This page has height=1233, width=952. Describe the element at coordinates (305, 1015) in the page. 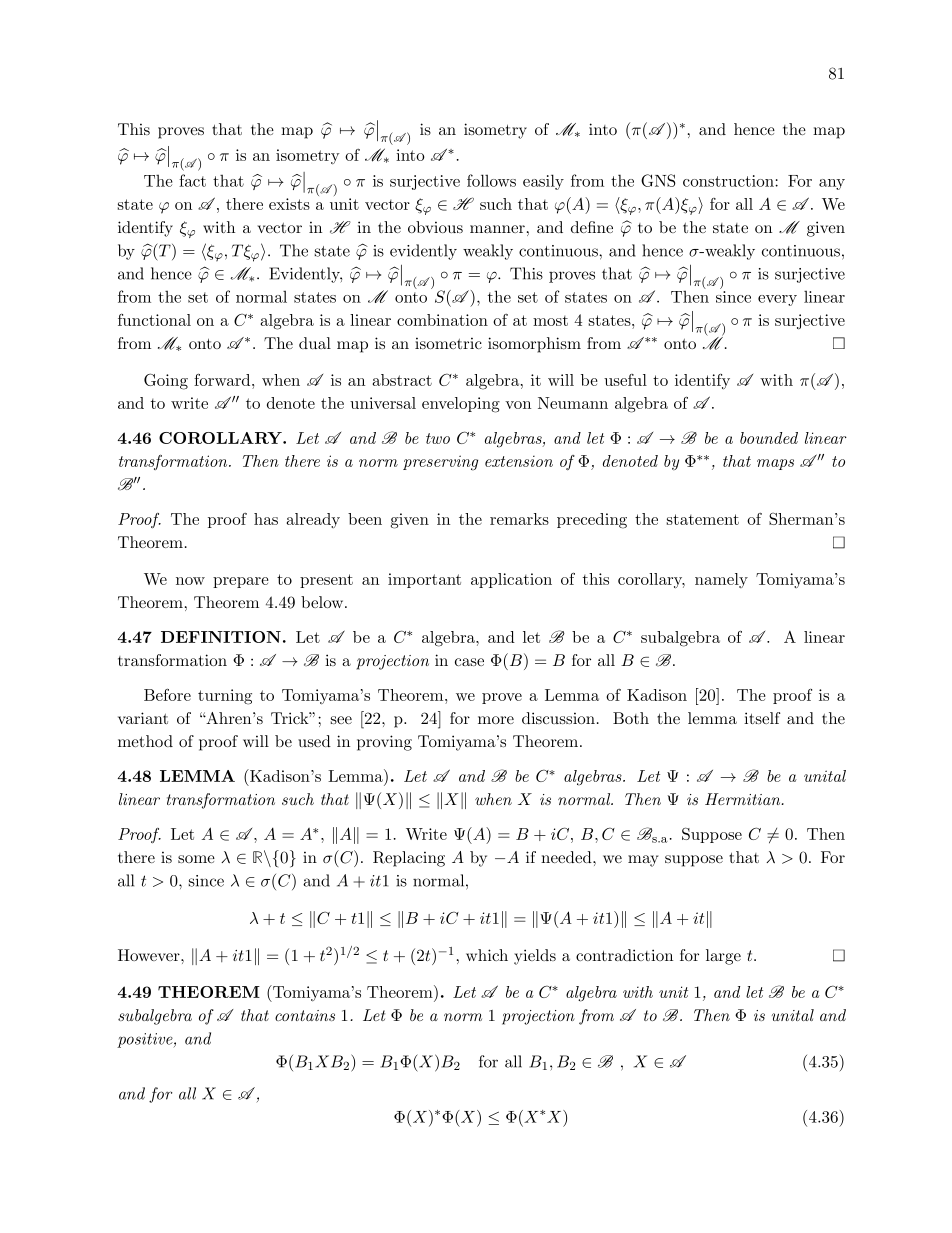

I see `contains` at that location.
